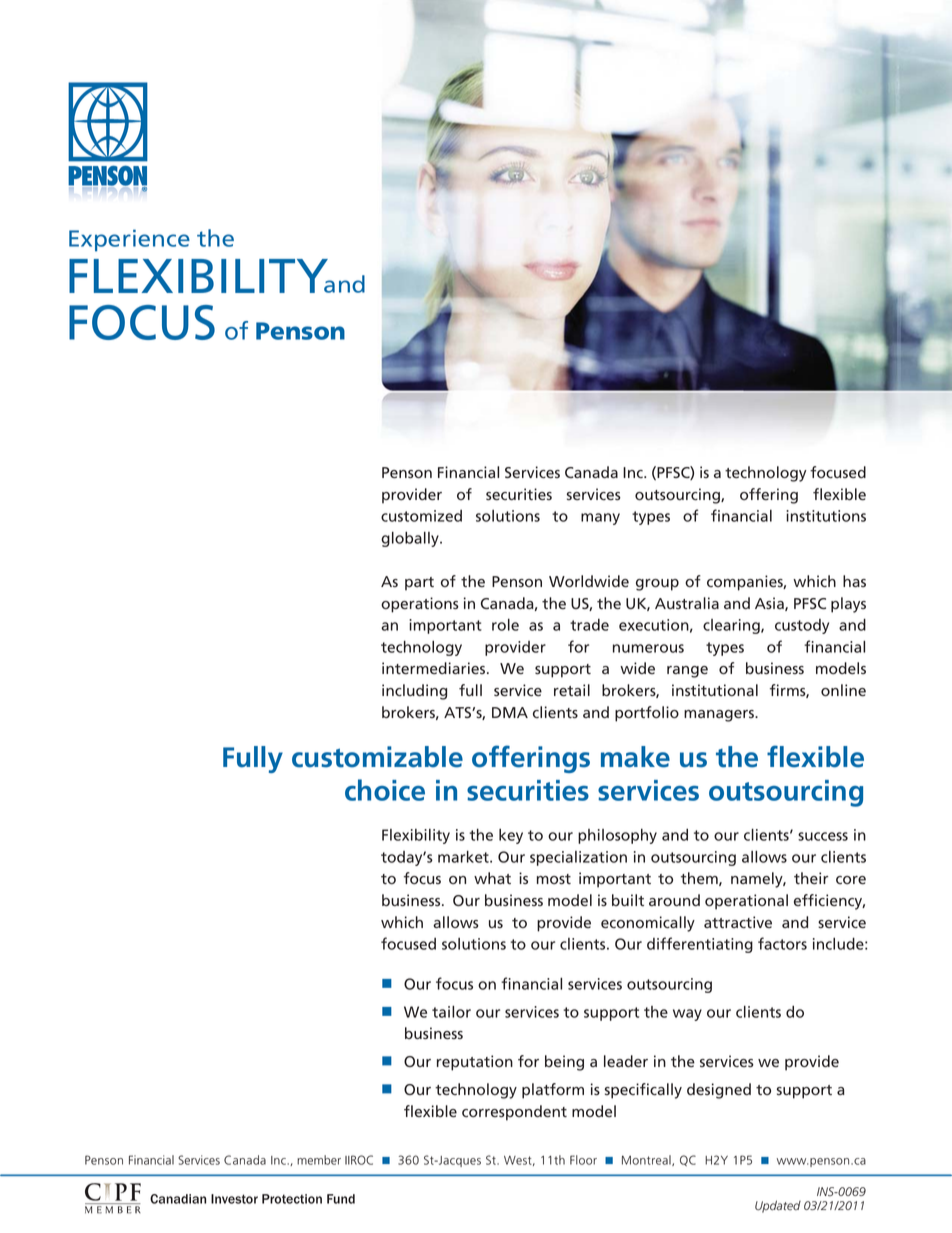 The height and width of the screenshot is (1233, 952). What do you see at coordinates (385, 790) in the screenshot?
I see `choice` at bounding box center [385, 790].
